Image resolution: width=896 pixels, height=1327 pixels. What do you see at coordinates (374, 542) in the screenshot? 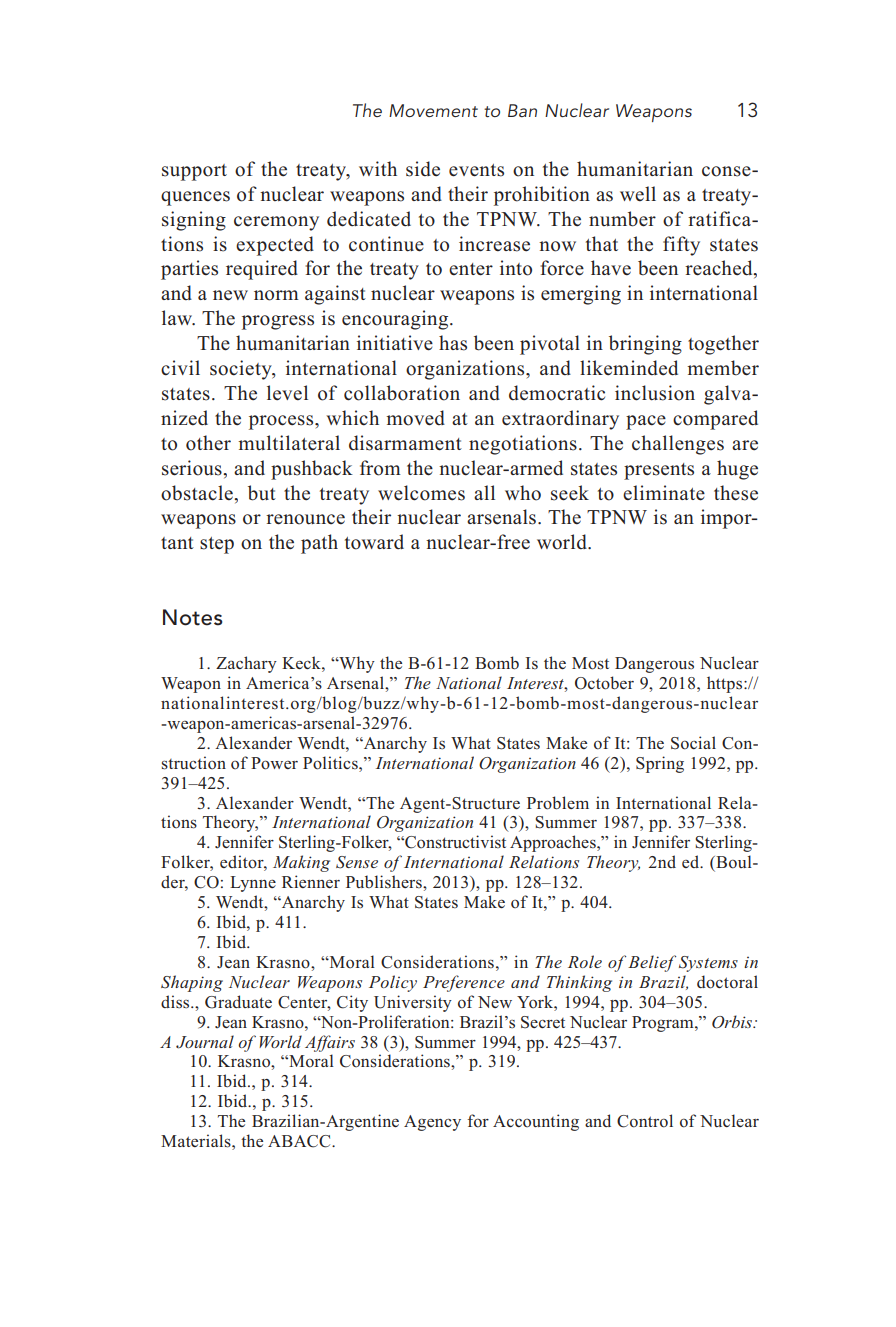
I see `toward` at bounding box center [374, 542].
